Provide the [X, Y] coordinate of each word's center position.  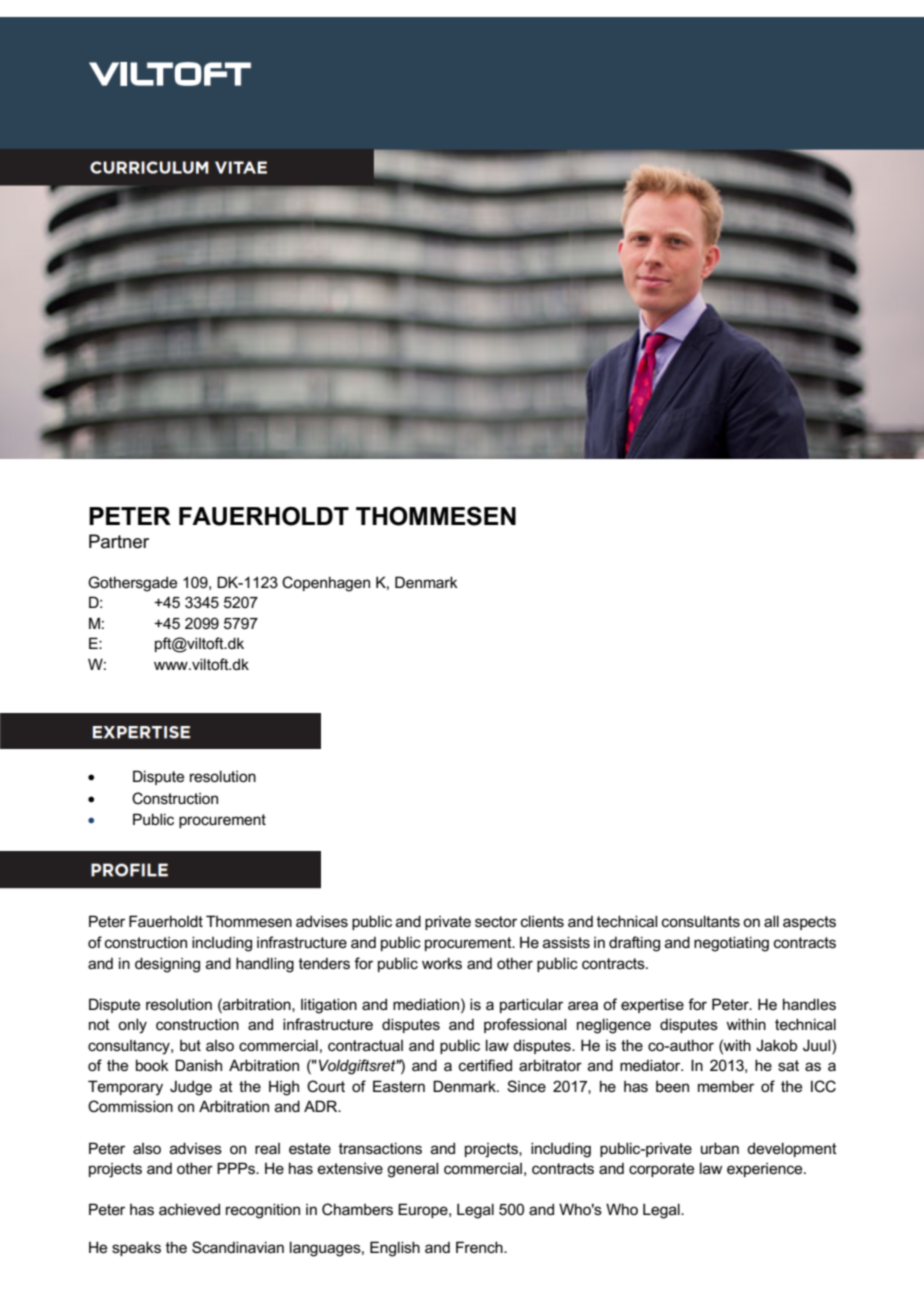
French [480, 1247]
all [771, 921]
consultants [701, 921]
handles [809, 1004]
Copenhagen [326, 584]
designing [167, 965]
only [132, 1026]
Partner [119, 541]
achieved [189, 1209]
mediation [426, 1004]
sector [496, 921]
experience [766, 1170]
